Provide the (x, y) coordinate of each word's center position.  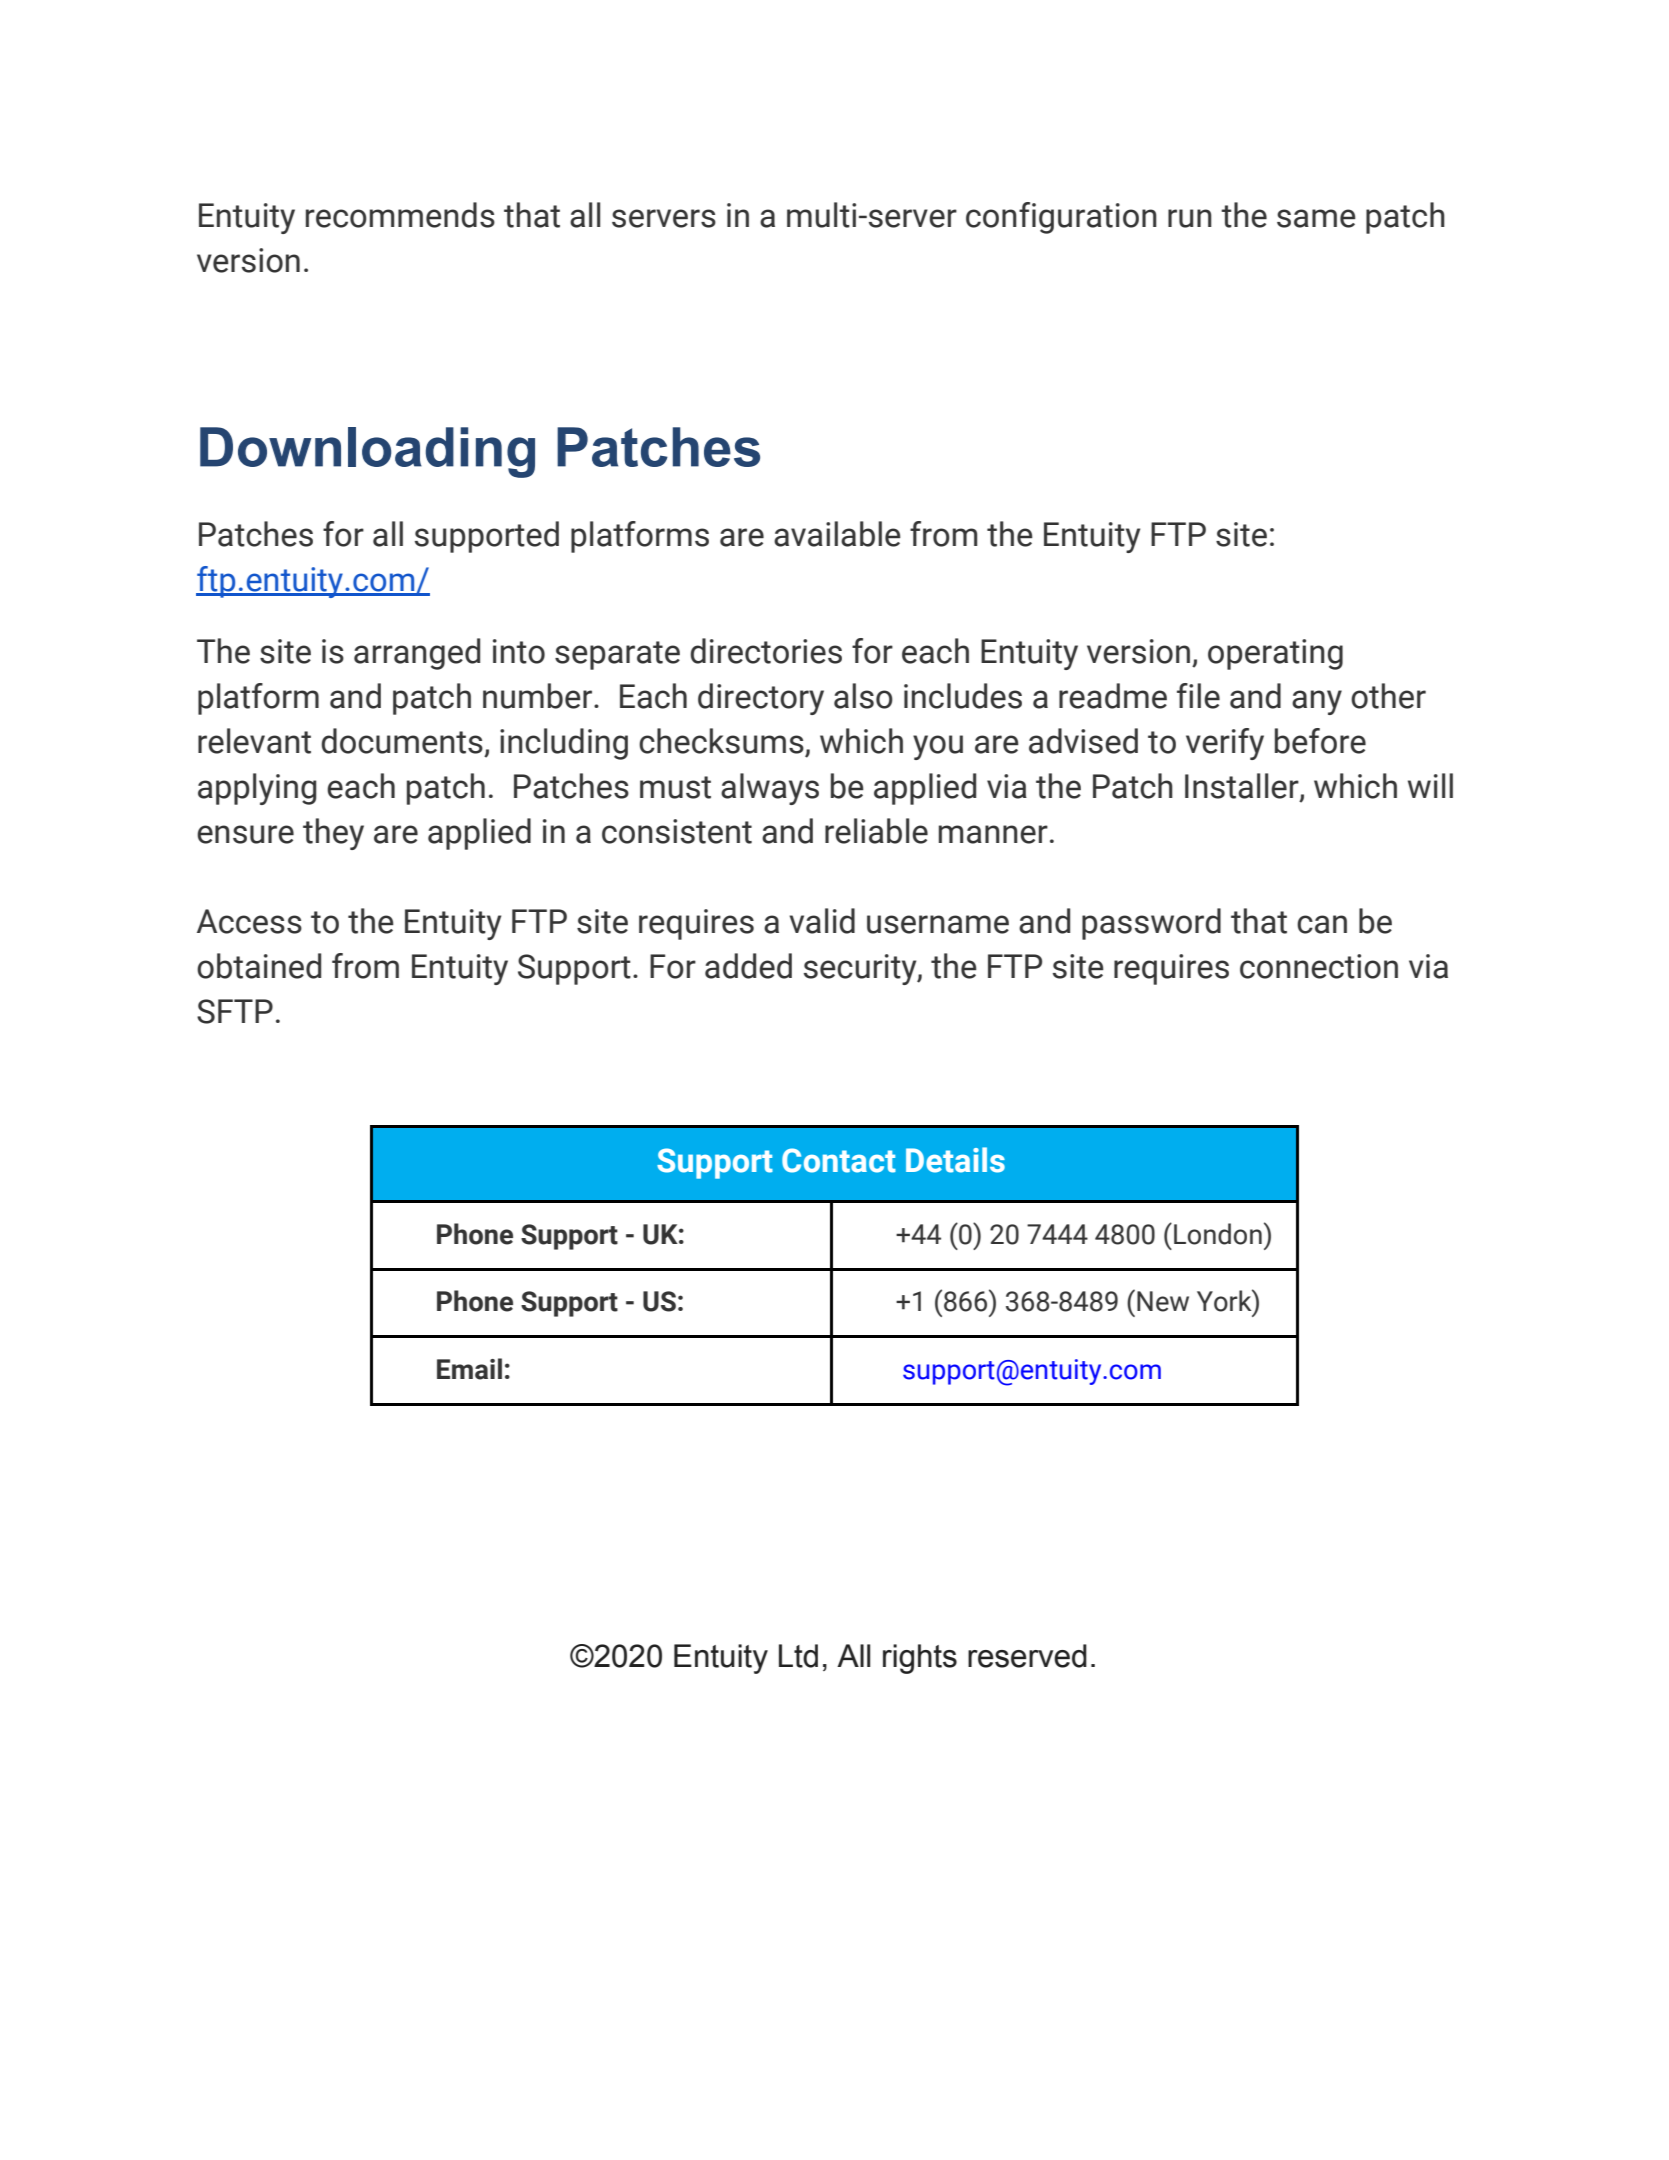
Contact (839, 1160)
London (1218, 1234)
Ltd (798, 1656)
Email (469, 1369)
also (863, 696)
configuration (1061, 218)
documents (402, 741)
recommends (400, 215)
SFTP (235, 1011)
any (1317, 702)
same (1316, 218)
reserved (1027, 1656)
